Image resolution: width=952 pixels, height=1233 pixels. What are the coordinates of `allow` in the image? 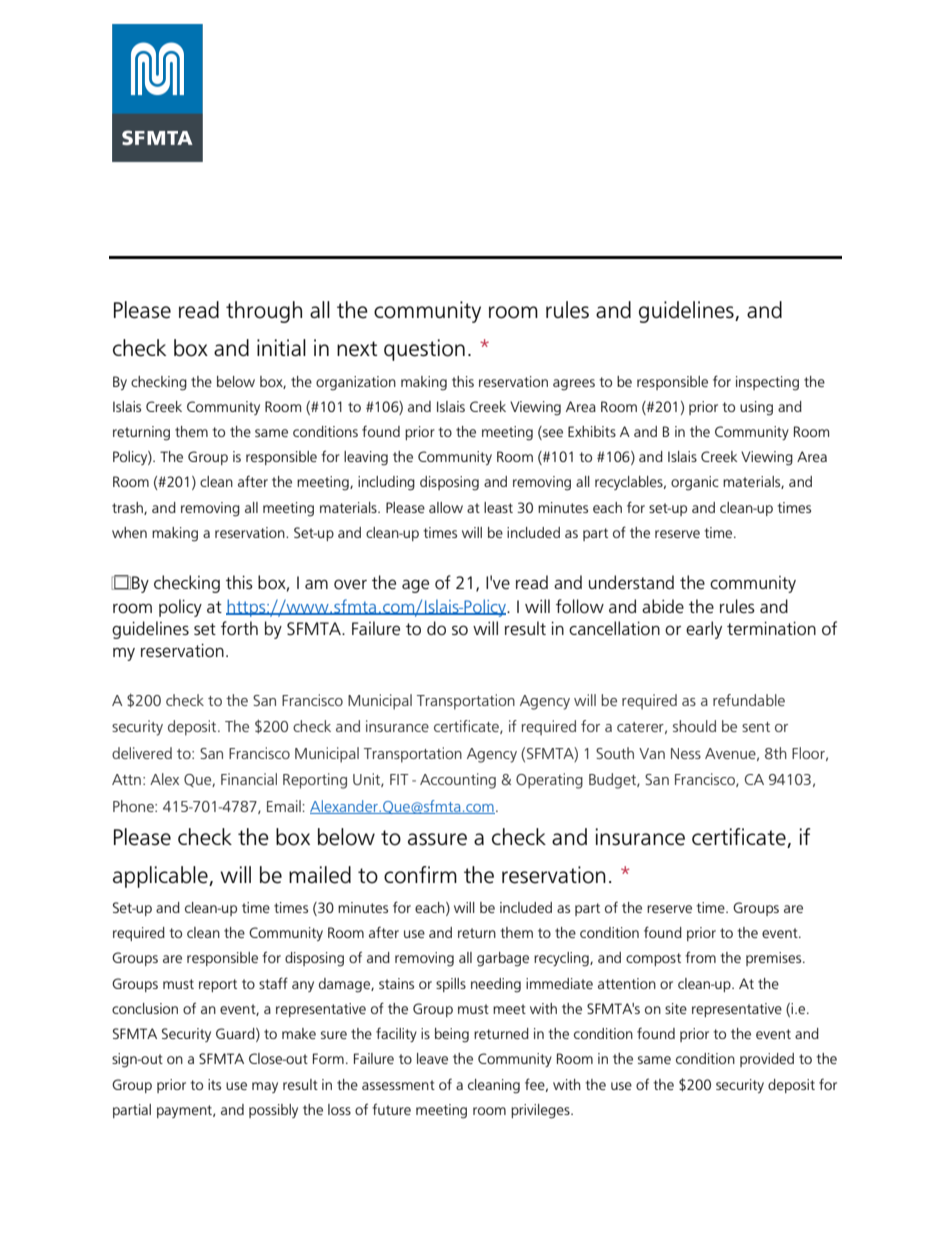 It's located at (446, 507).
